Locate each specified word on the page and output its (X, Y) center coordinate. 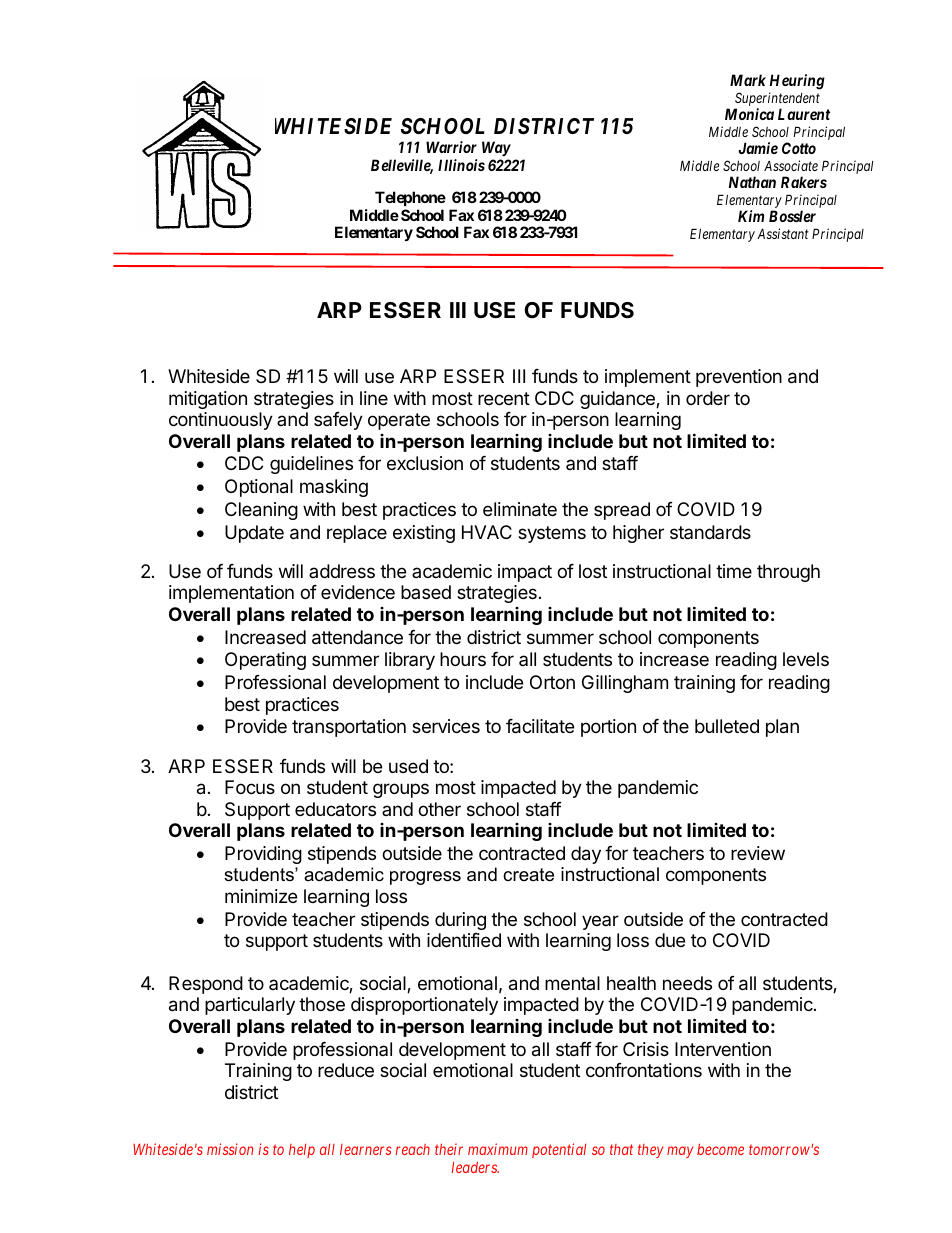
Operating (265, 661)
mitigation (208, 400)
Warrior (451, 147)
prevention (739, 378)
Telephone (410, 198)
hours (463, 659)
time (734, 571)
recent (504, 398)
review (758, 853)
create (528, 875)
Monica (749, 114)
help (302, 1151)
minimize (261, 896)
